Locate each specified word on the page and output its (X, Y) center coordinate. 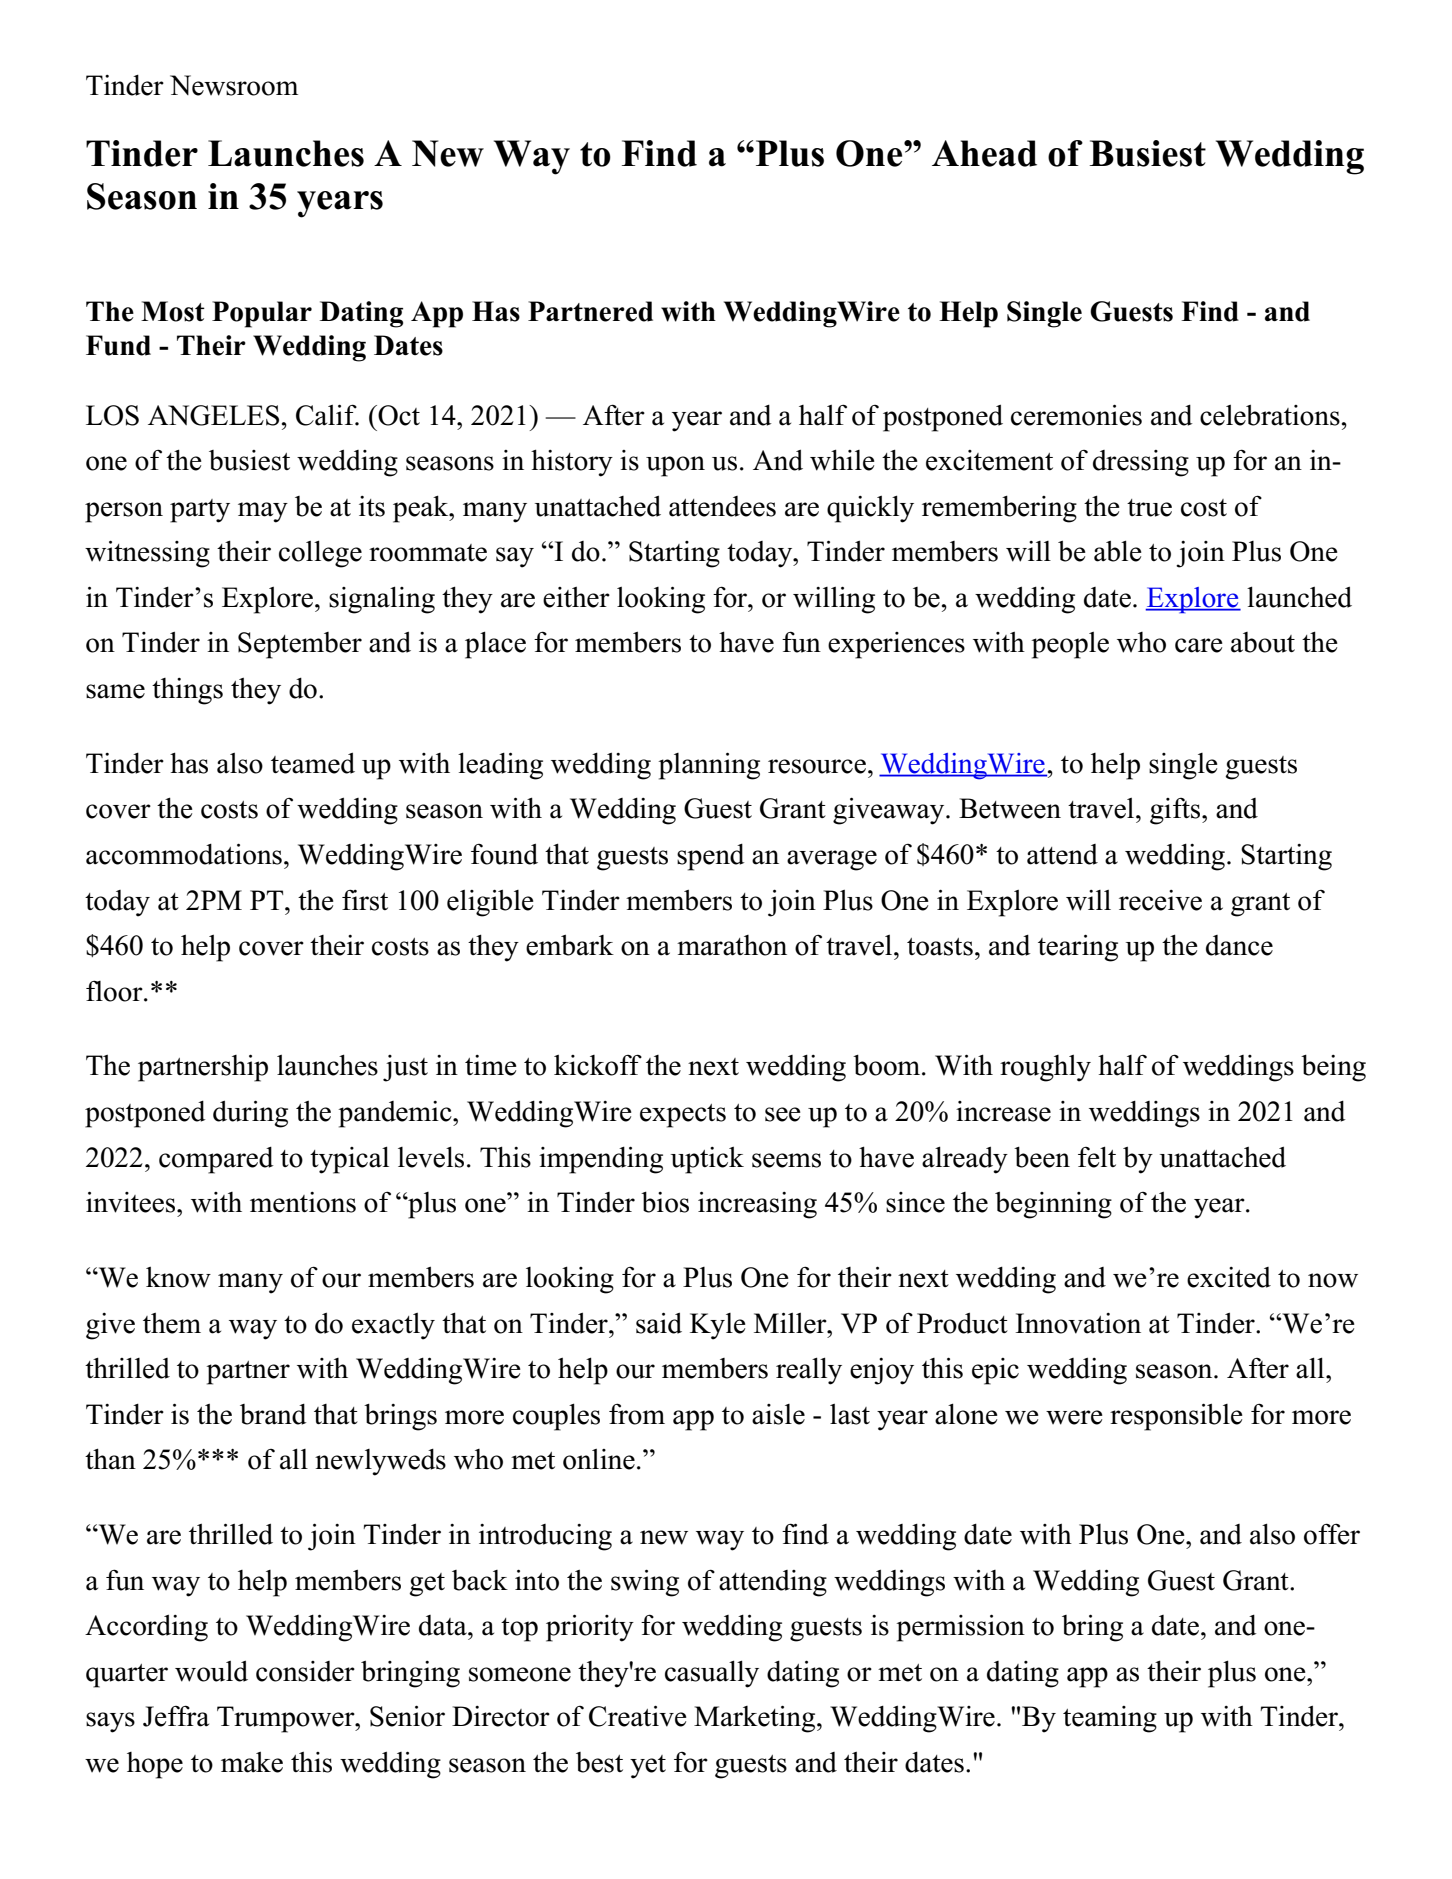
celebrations (1270, 415)
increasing (757, 1205)
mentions (303, 1202)
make (252, 1762)
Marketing (756, 1719)
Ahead (984, 153)
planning (709, 766)
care (1199, 645)
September (300, 645)
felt (1097, 1157)
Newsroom (234, 85)
